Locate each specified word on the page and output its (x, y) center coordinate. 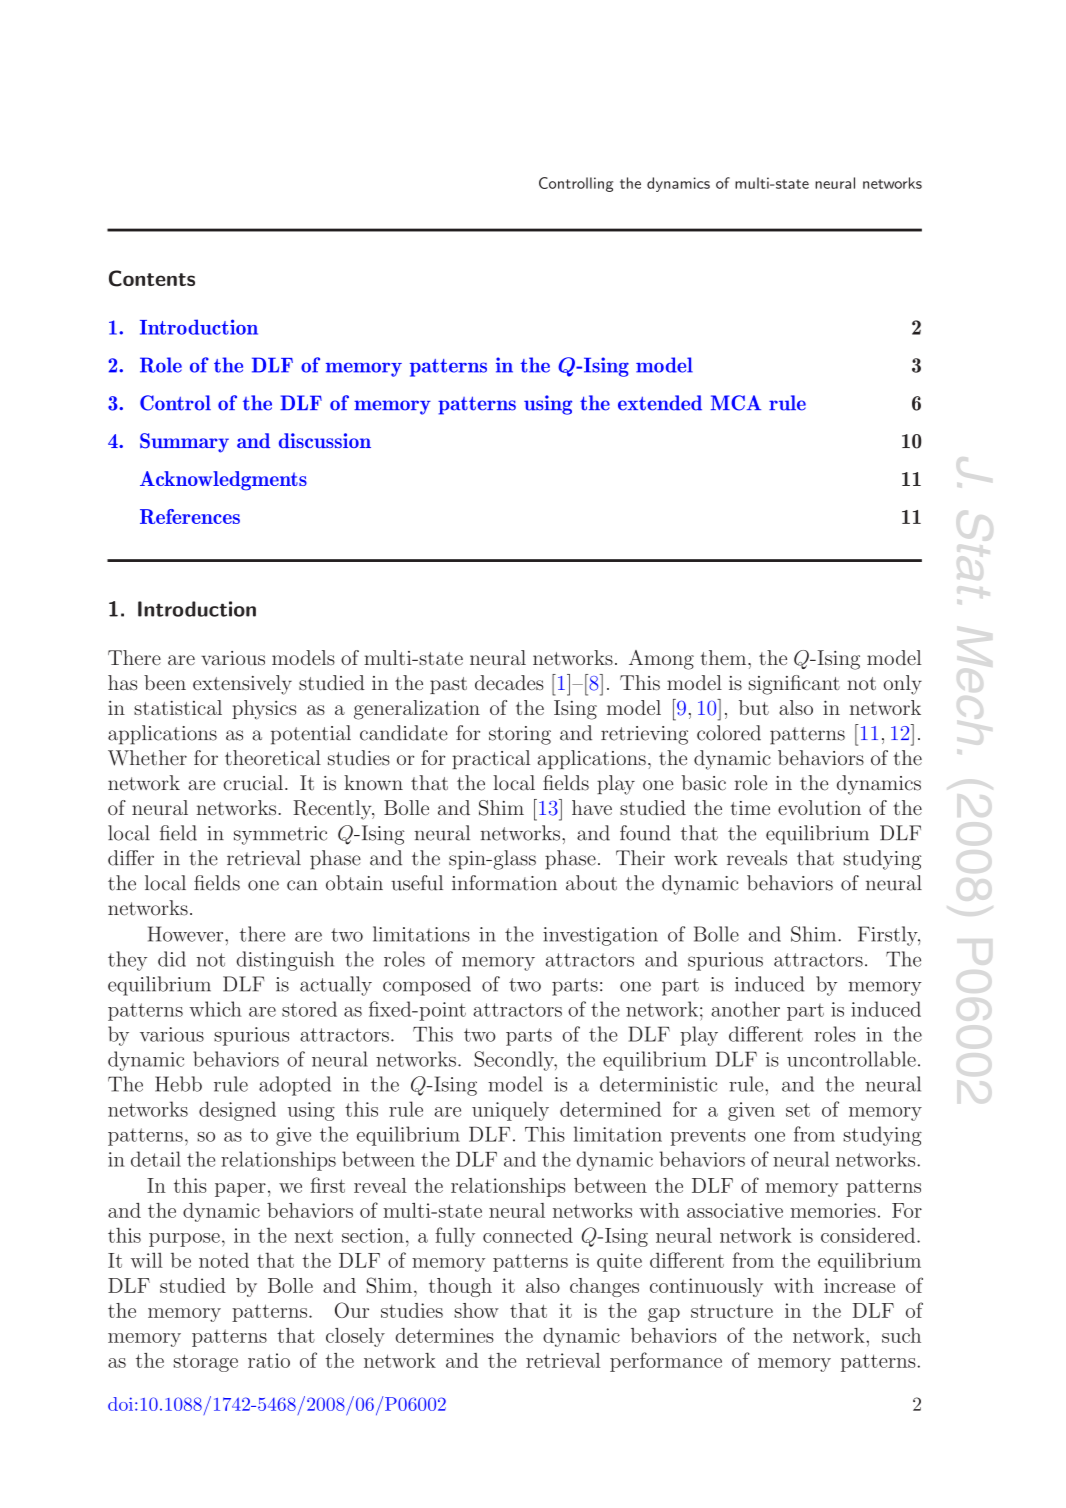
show (476, 1310)
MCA (736, 403)
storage (206, 1363)
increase (859, 1285)
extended (660, 403)
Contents (152, 278)
